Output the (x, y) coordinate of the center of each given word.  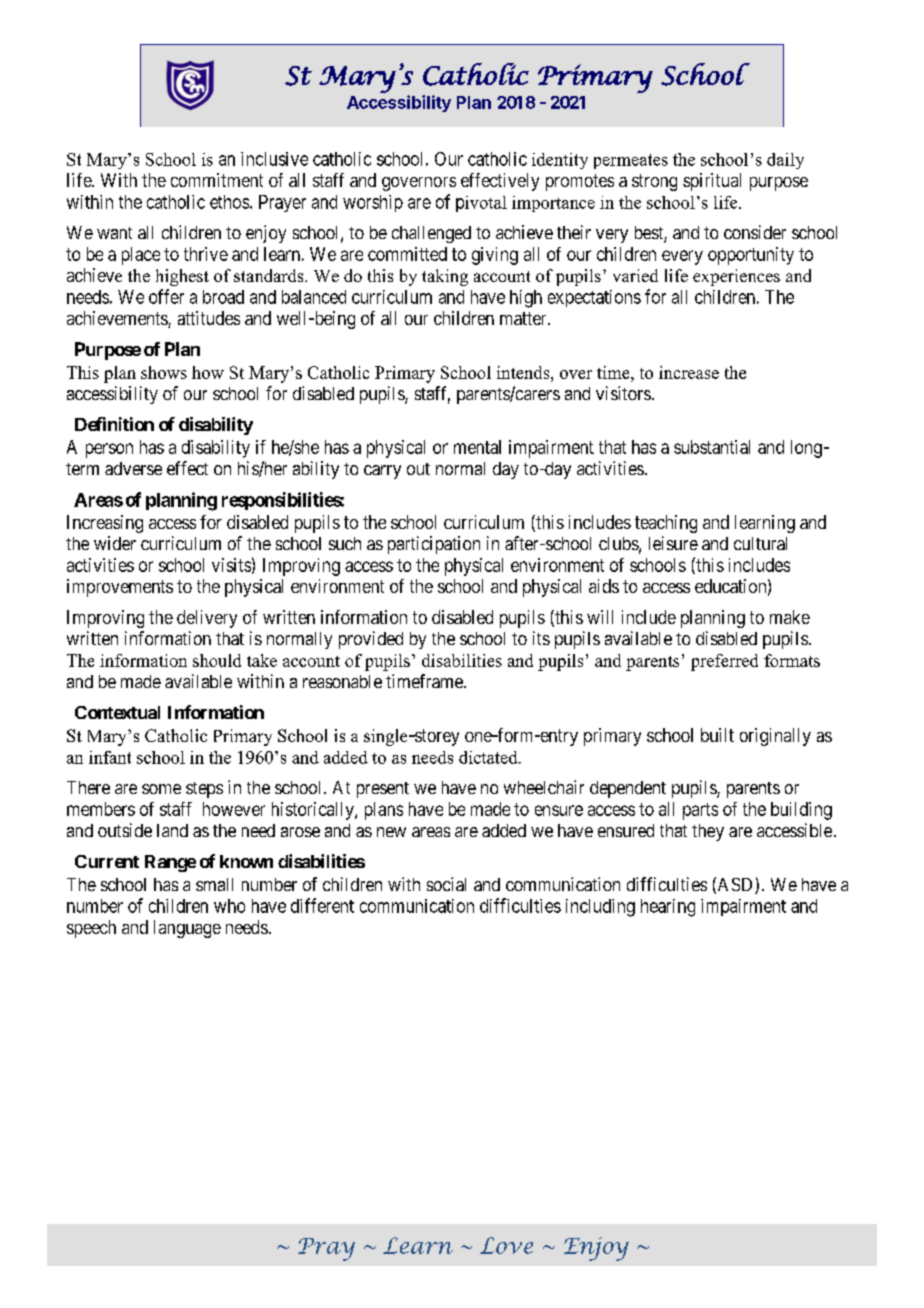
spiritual (712, 182)
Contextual (117, 712)
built (717, 735)
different (322, 905)
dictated (489, 757)
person (109, 450)
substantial (712, 447)
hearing (668, 908)
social (446, 884)
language (187, 929)
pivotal (481, 204)
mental (477, 447)
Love (506, 1245)
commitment (217, 180)
